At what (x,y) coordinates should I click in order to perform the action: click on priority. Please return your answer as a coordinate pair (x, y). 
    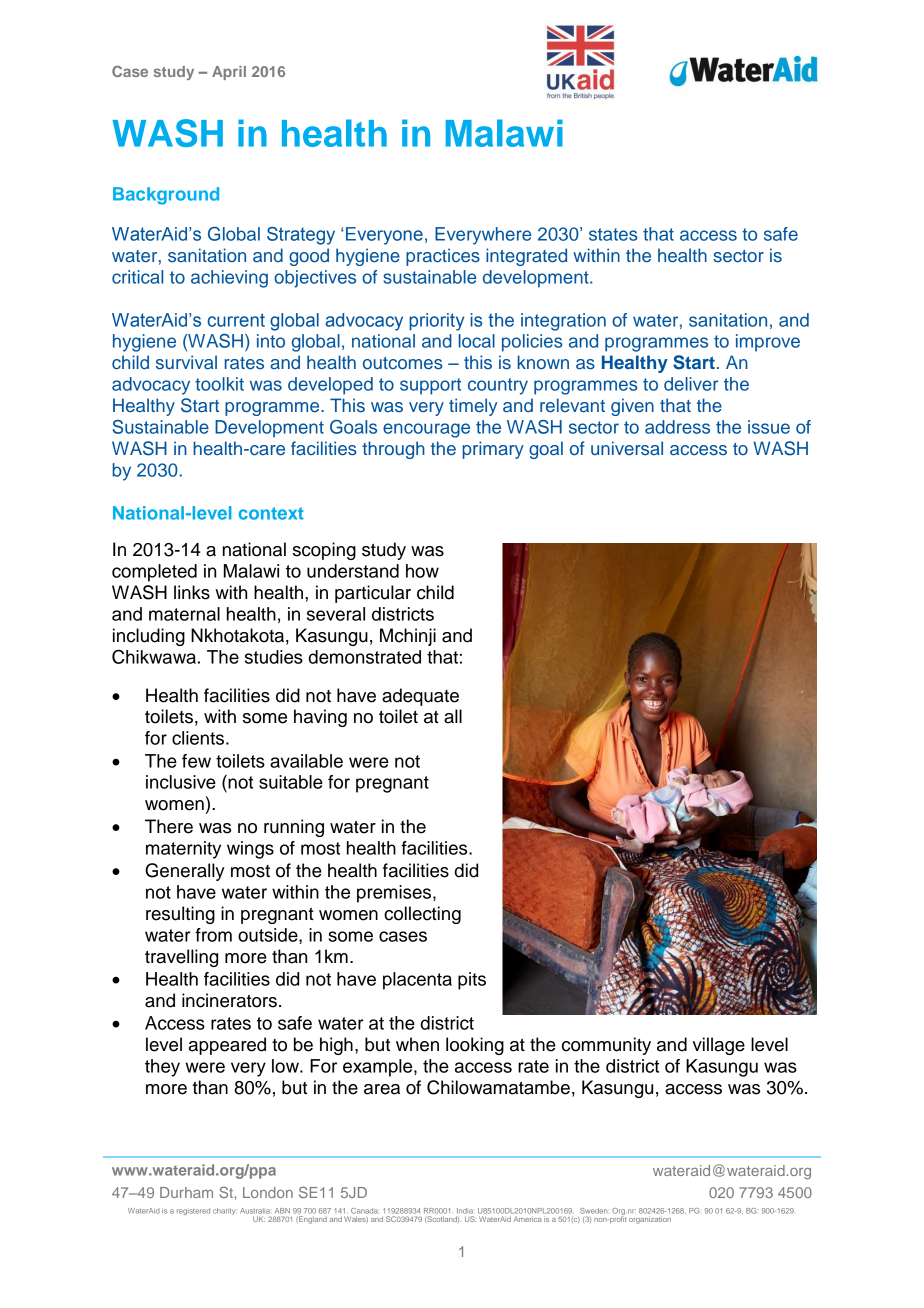
    Looking at the image, I should click on (436, 322).
